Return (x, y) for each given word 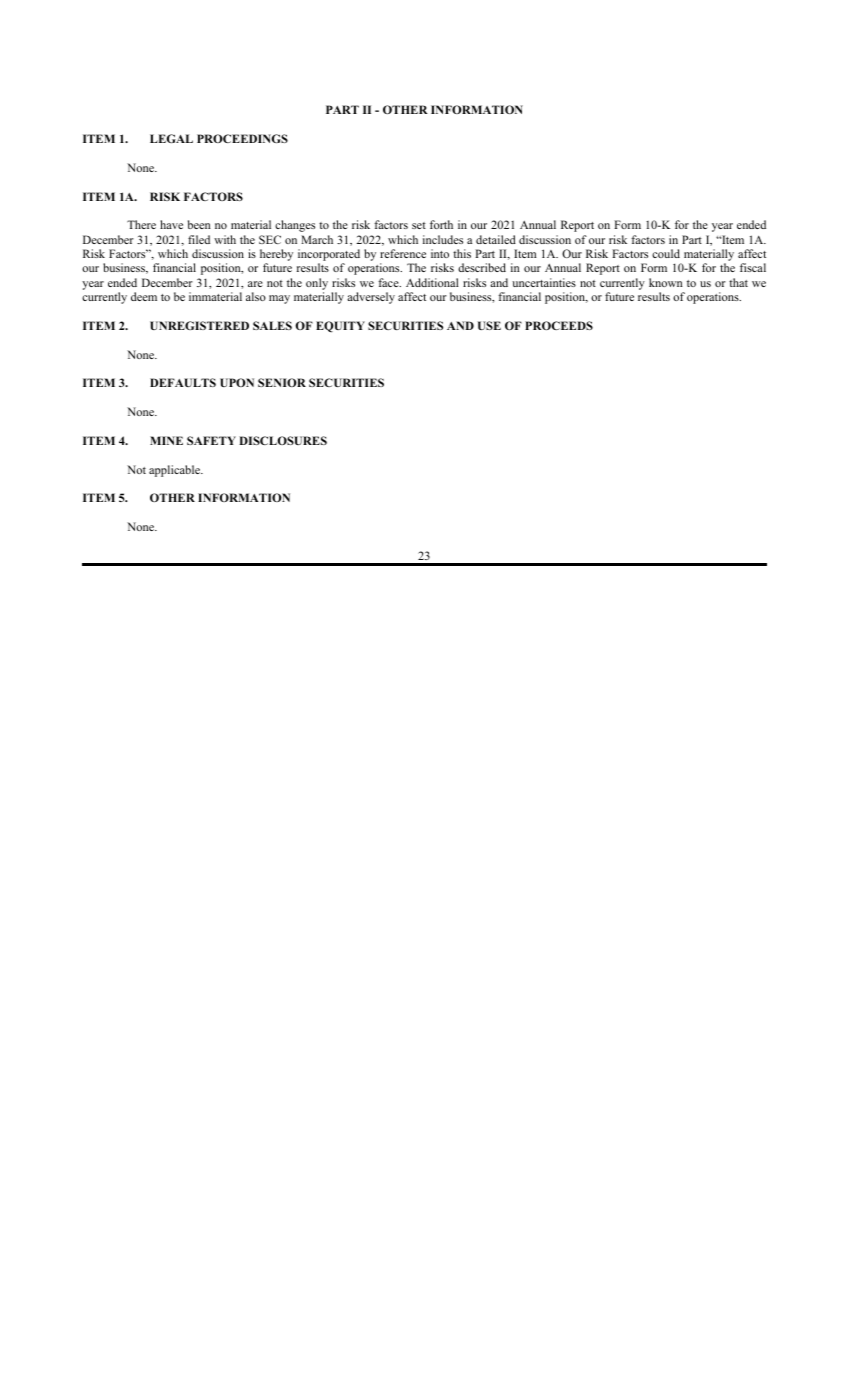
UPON (237, 382)
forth (441, 224)
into (440, 253)
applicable (176, 471)
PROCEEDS (559, 325)
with (225, 239)
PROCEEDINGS (242, 138)
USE (489, 325)
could (666, 253)
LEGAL (171, 138)
